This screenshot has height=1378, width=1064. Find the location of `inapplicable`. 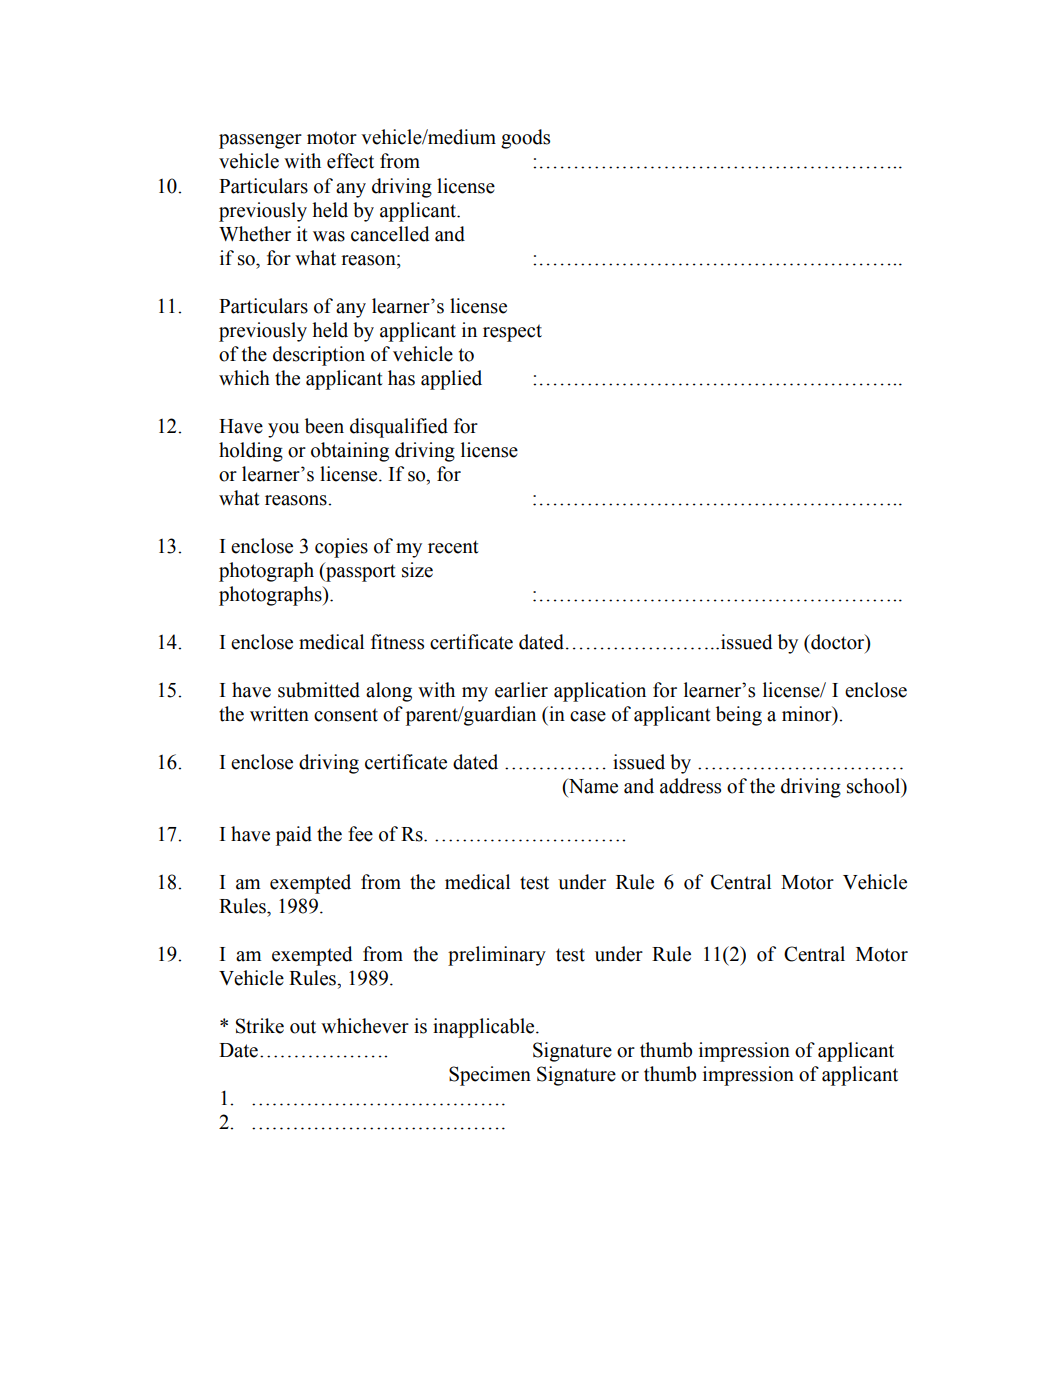

inapplicable is located at coordinates (485, 1028).
